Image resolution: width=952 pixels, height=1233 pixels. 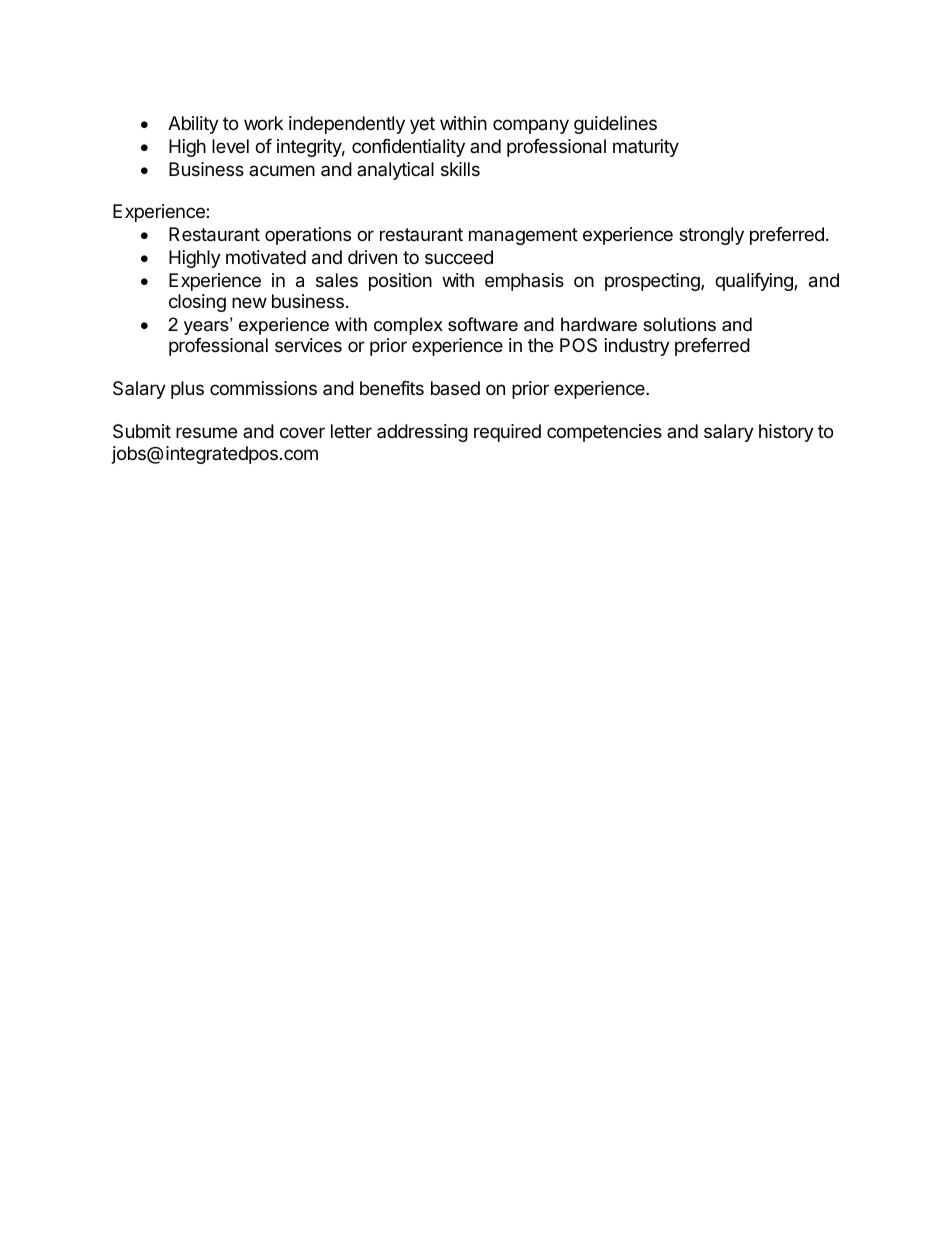 I want to click on history, so click(x=786, y=433).
